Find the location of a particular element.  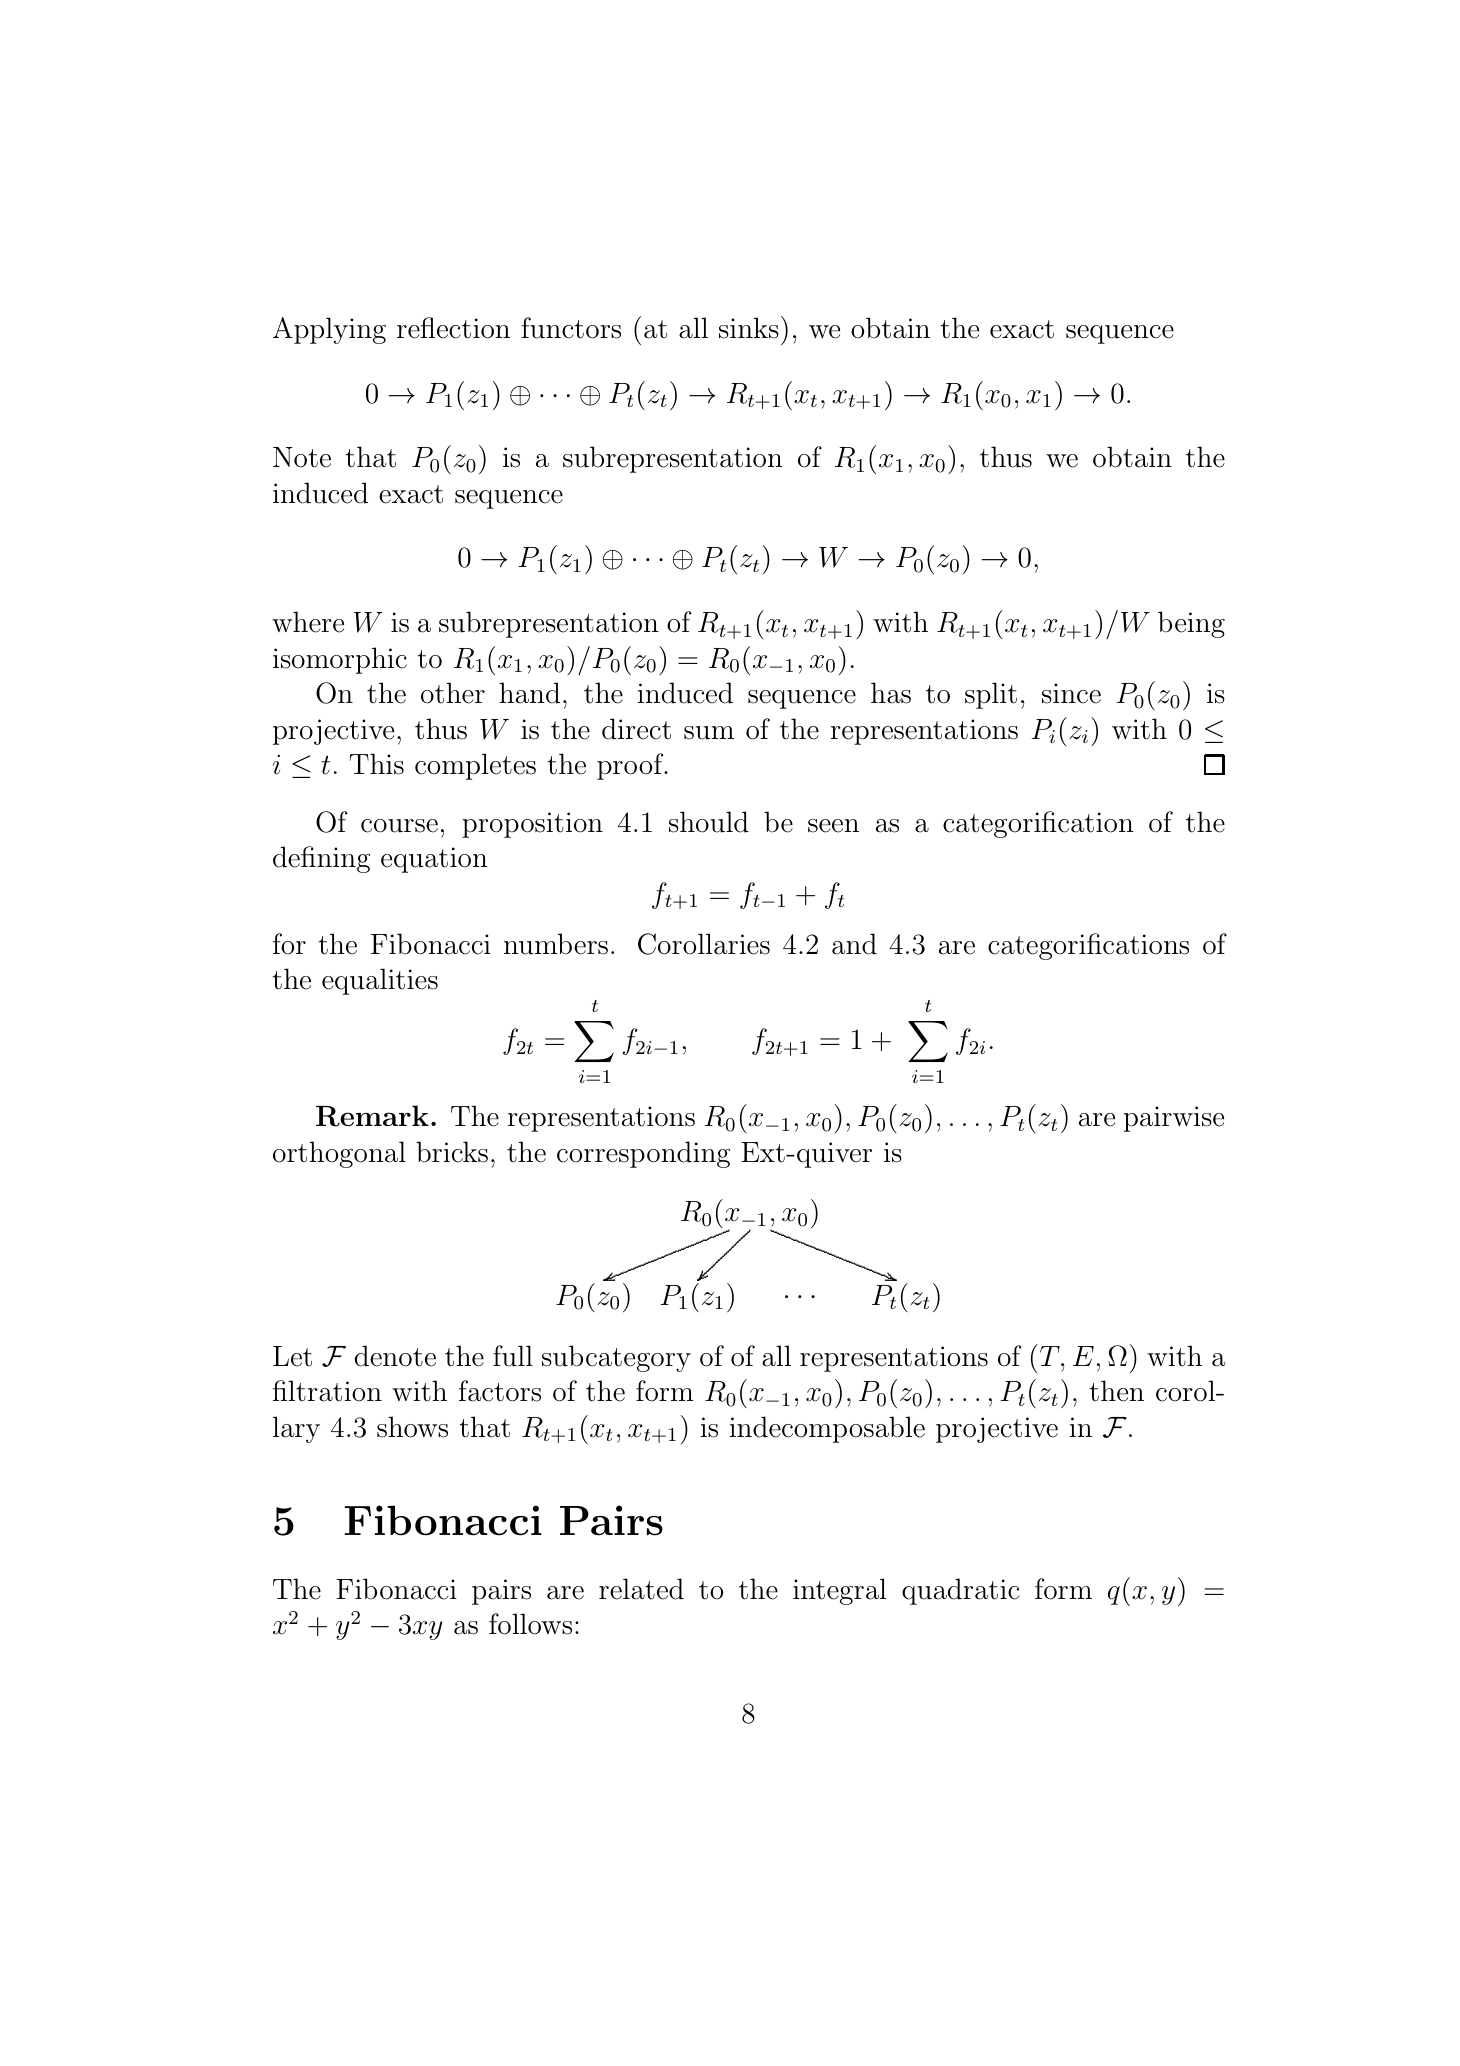

subcategory is located at coordinates (616, 1358).
